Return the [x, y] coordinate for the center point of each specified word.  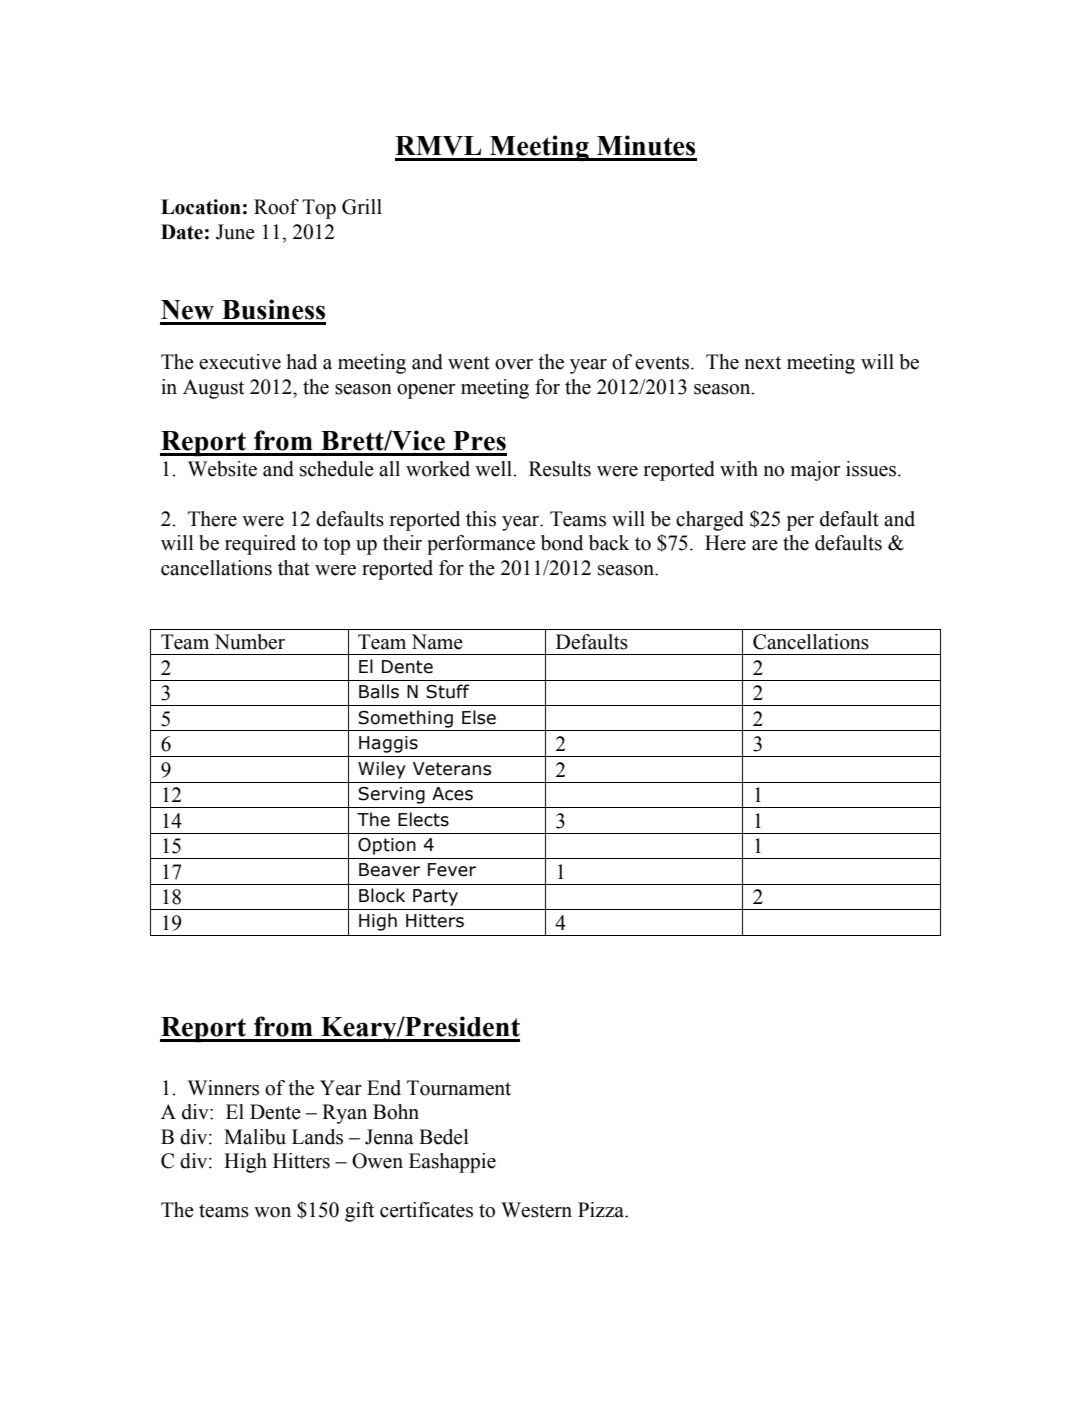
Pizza [602, 1210]
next [763, 363]
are [765, 545]
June [235, 232]
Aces [452, 794]
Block [382, 895]
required [260, 545]
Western [536, 1210]
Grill [362, 207]
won [272, 1212]
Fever [452, 870]
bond [562, 543]
